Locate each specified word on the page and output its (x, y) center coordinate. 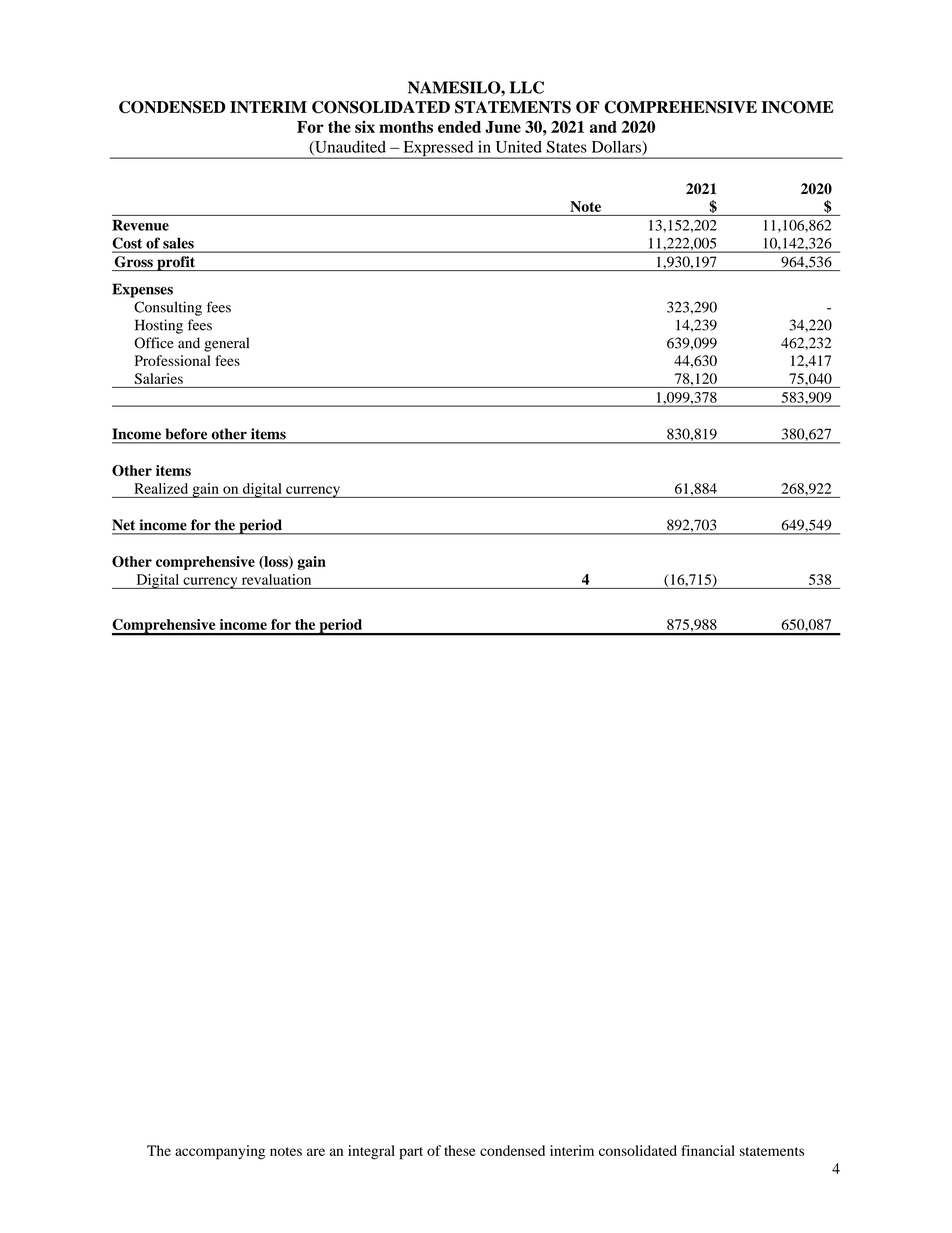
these (460, 1150)
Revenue (140, 225)
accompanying (220, 1152)
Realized (161, 488)
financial (708, 1150)
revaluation (276, 579)
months (406, 127)
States (567, 146)
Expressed (438, 150)
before (186, 433)
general (226, 344)
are (316, 1152)
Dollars (617, 148)
